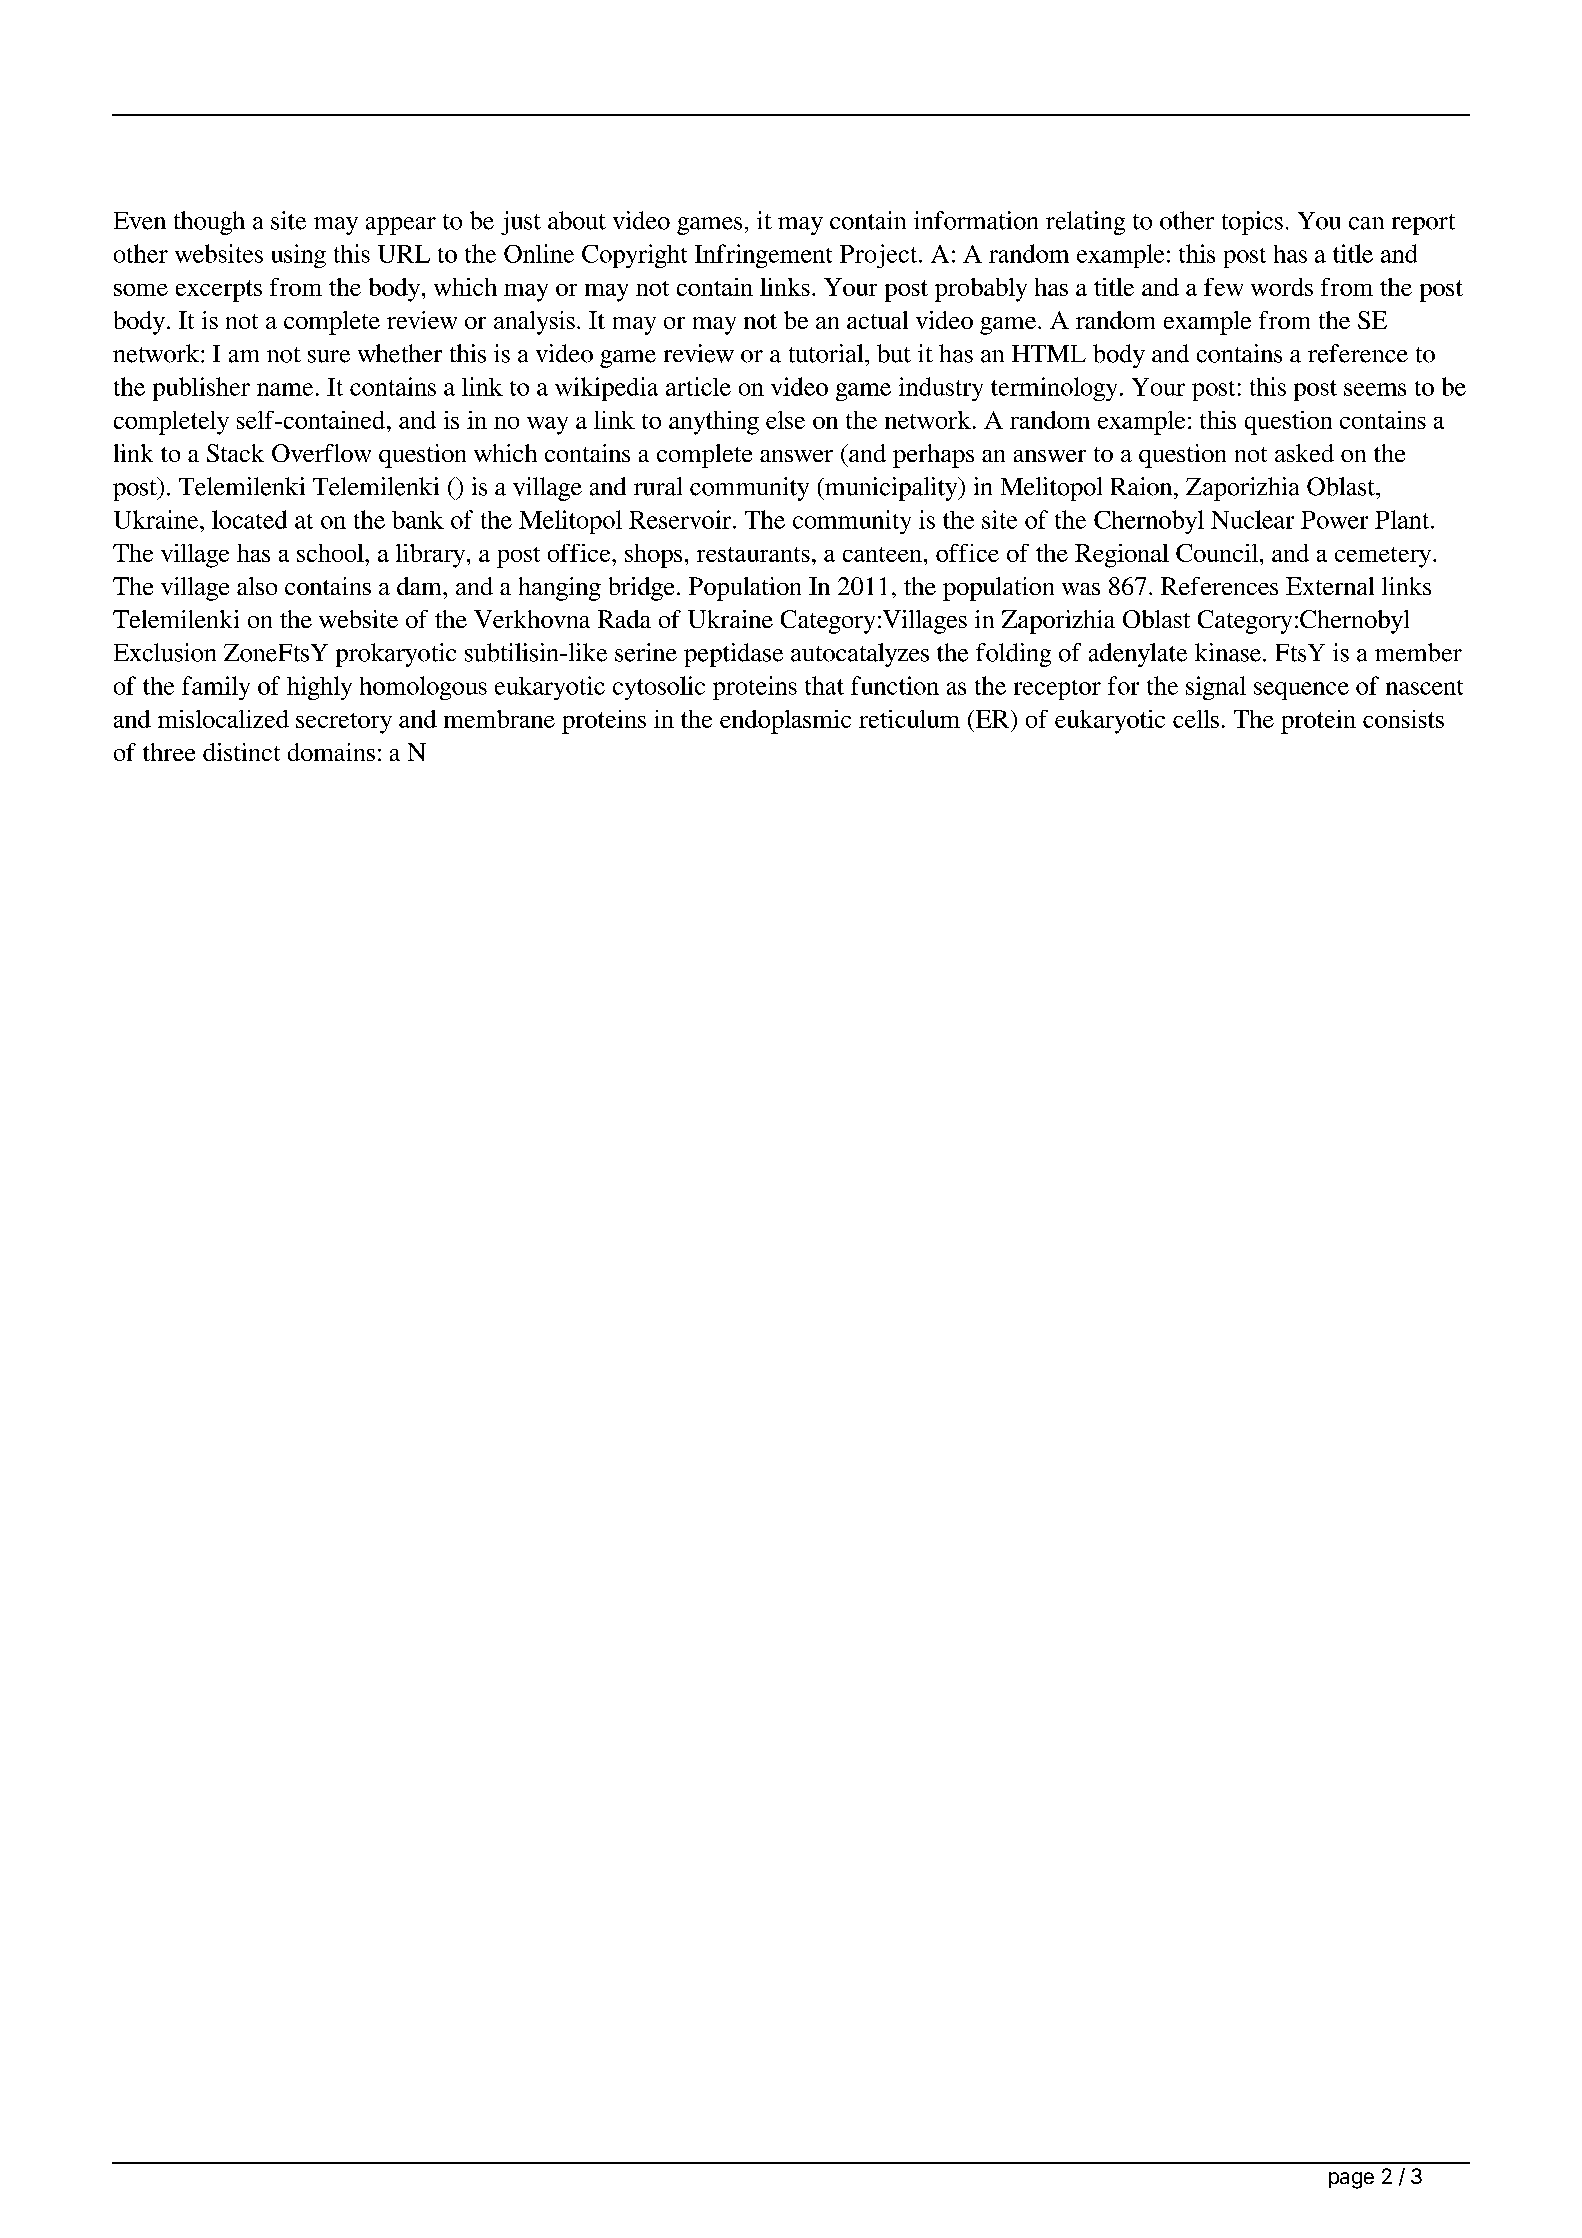 Image resolution: width=1582 pixels, height=2238 pixels. I want to click on reticulum, so click(909, 719).
